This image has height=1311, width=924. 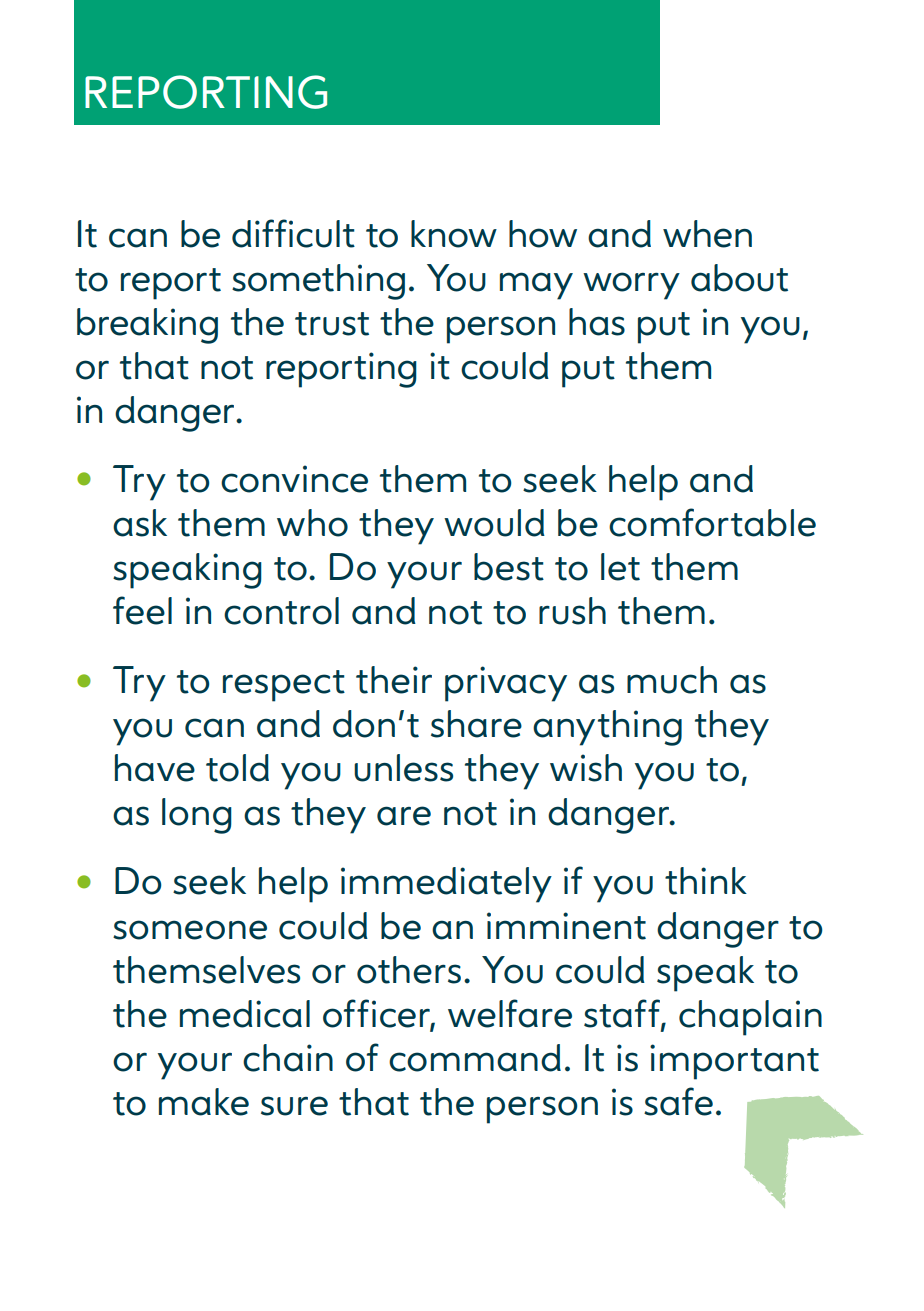 What do you see at coordinates (475, 1058) in the image?
I see `command` at bounding box center [475, 1058].
